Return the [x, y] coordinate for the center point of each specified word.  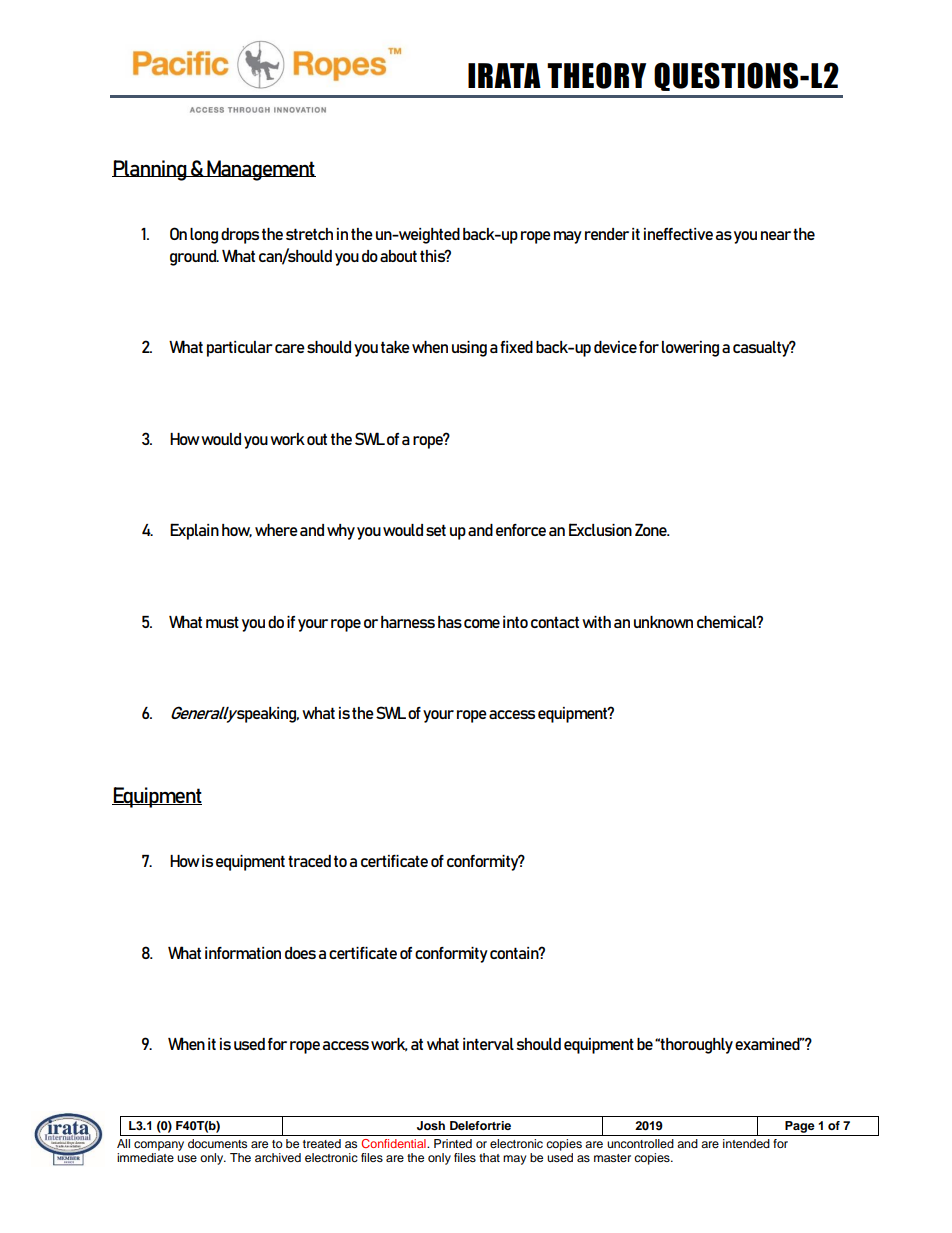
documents [217, 1143]
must [222, 622]
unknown [663, 622]
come [482, 623]
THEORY [596, 75]
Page [800, 1127]
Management [260, 170]
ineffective [678, 234]
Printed [453, 1143]
